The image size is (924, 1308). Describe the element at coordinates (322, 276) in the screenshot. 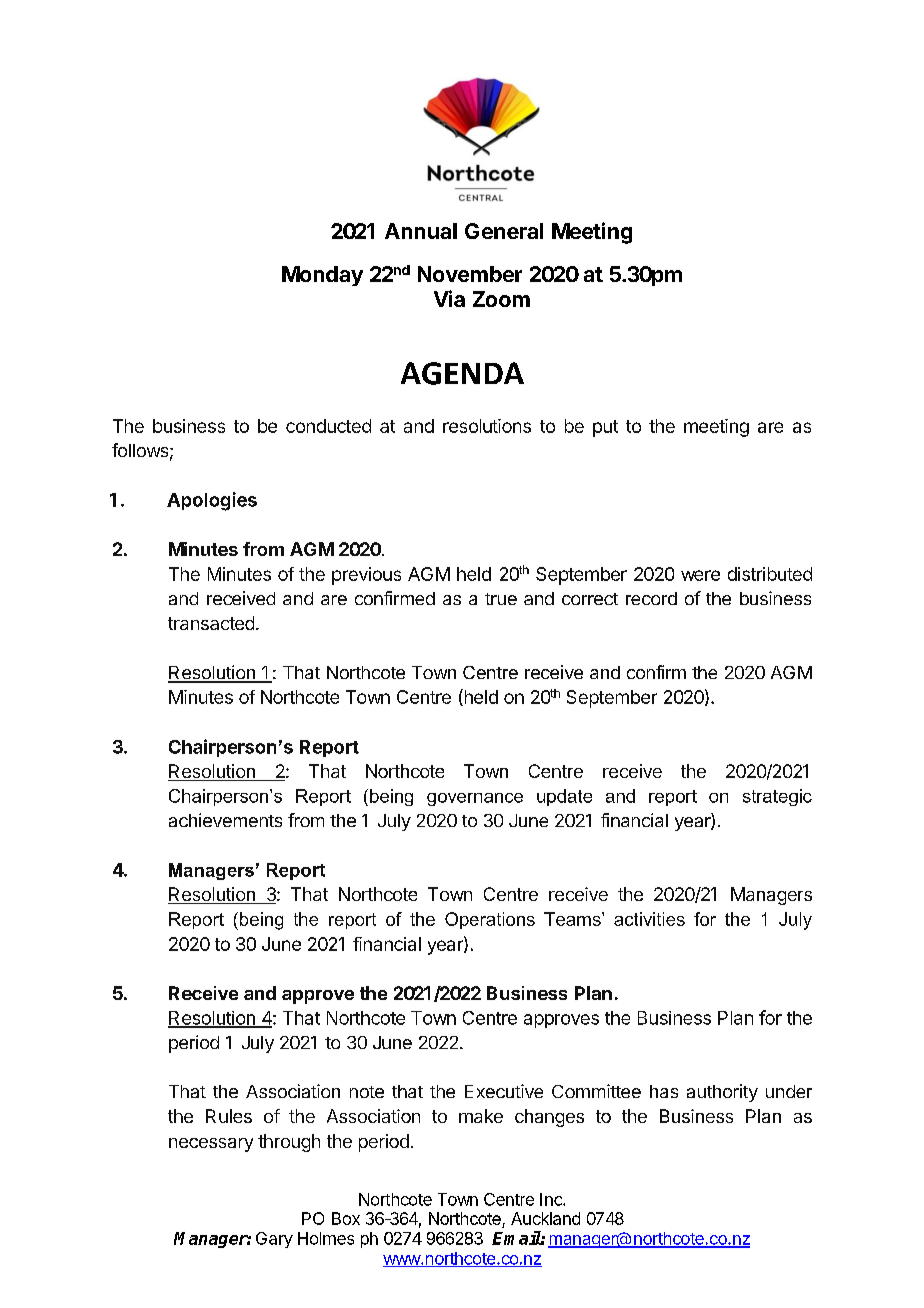

I see `Monday` at that location.
